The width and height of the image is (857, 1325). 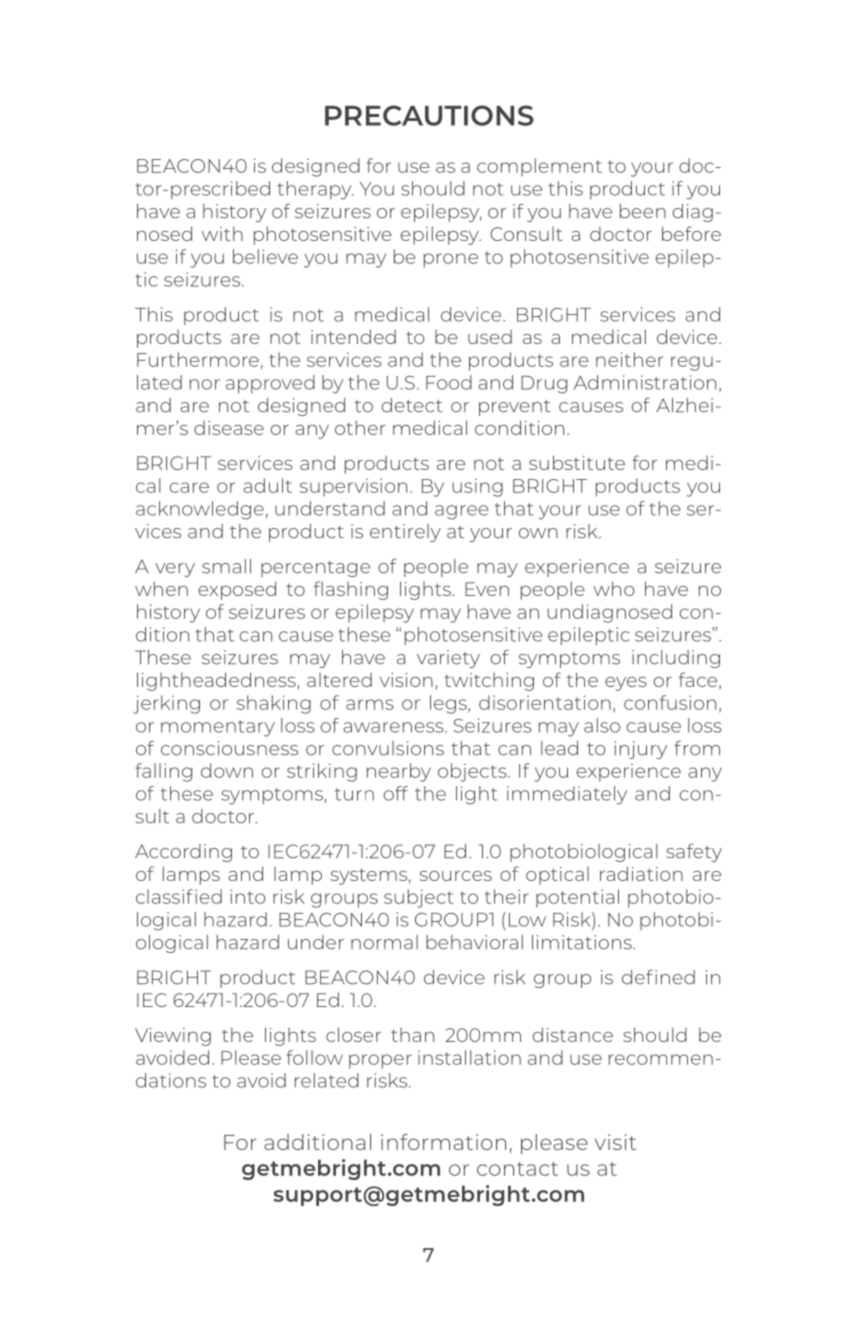 What do you see at coordinates (615, 1142) in the image?
I see `visit` at bounding box center [615, 1142].
